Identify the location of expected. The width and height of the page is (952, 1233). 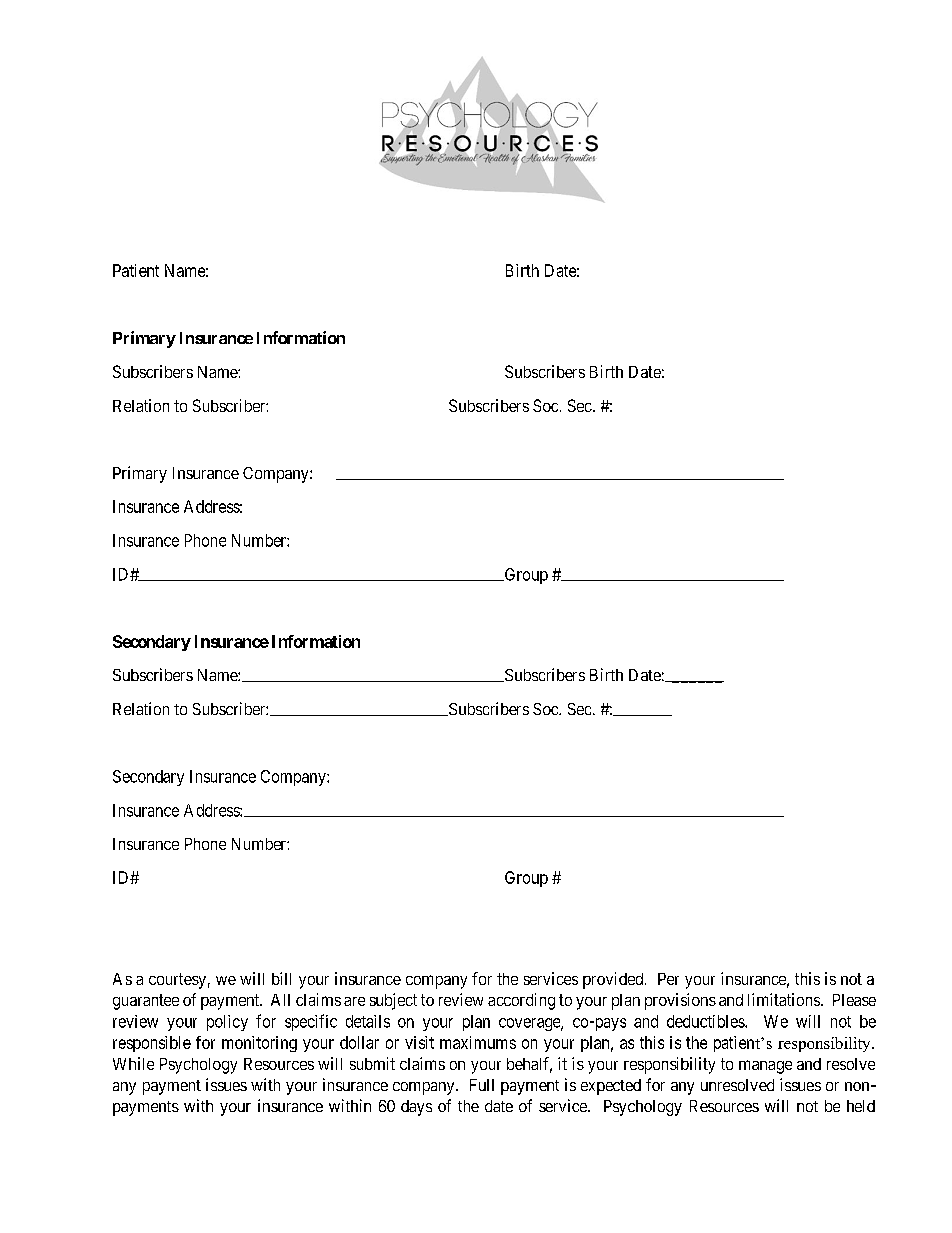
(611, 1087).
